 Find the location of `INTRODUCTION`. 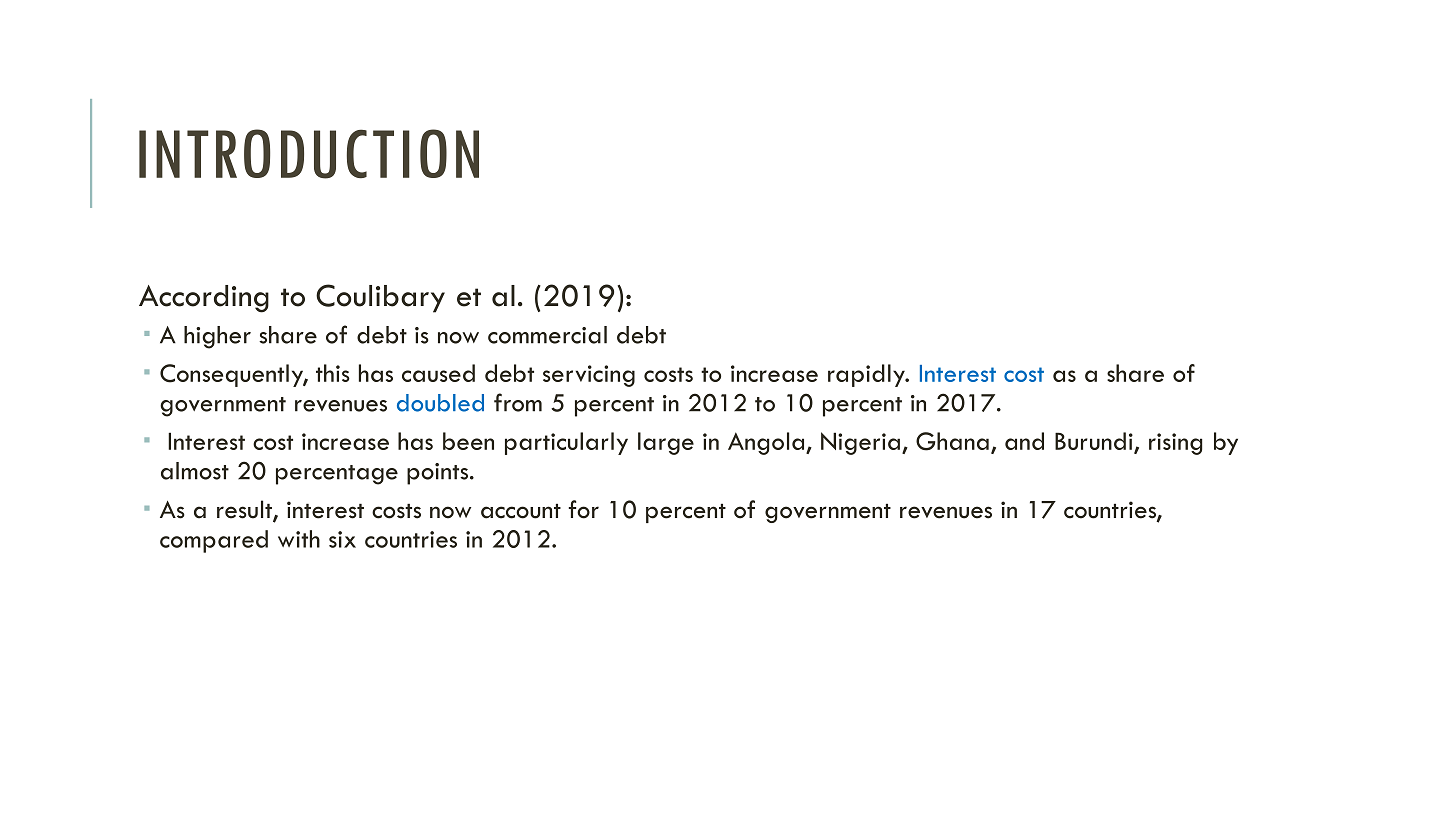

INTRODUCTION is located at coordinates (309, 154).
